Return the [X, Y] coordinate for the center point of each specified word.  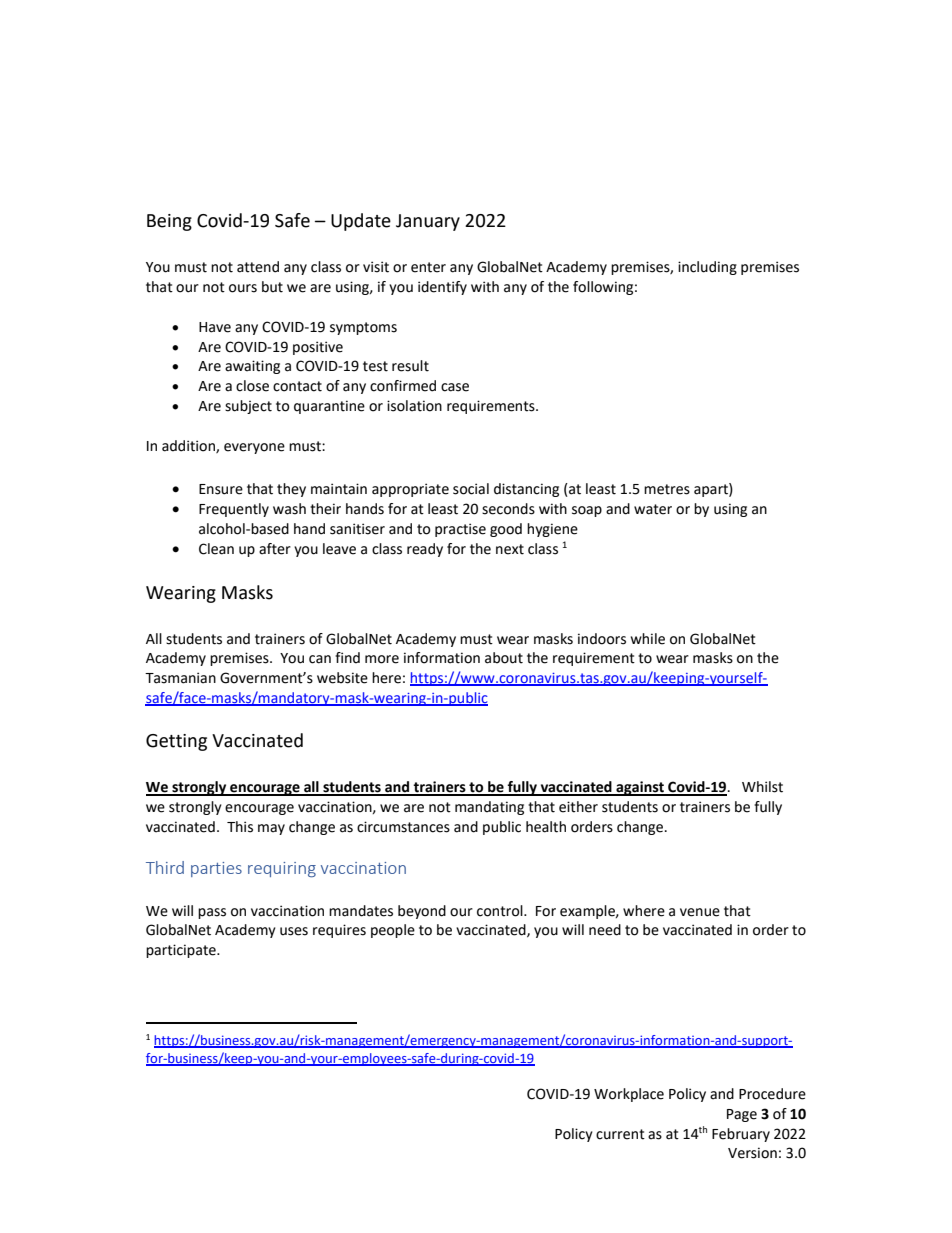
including [707, 268]
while [648, 639]
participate [182, 951]
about [504, 658]
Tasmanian [180, 678]
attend [258, 267]
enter [428, 267]
